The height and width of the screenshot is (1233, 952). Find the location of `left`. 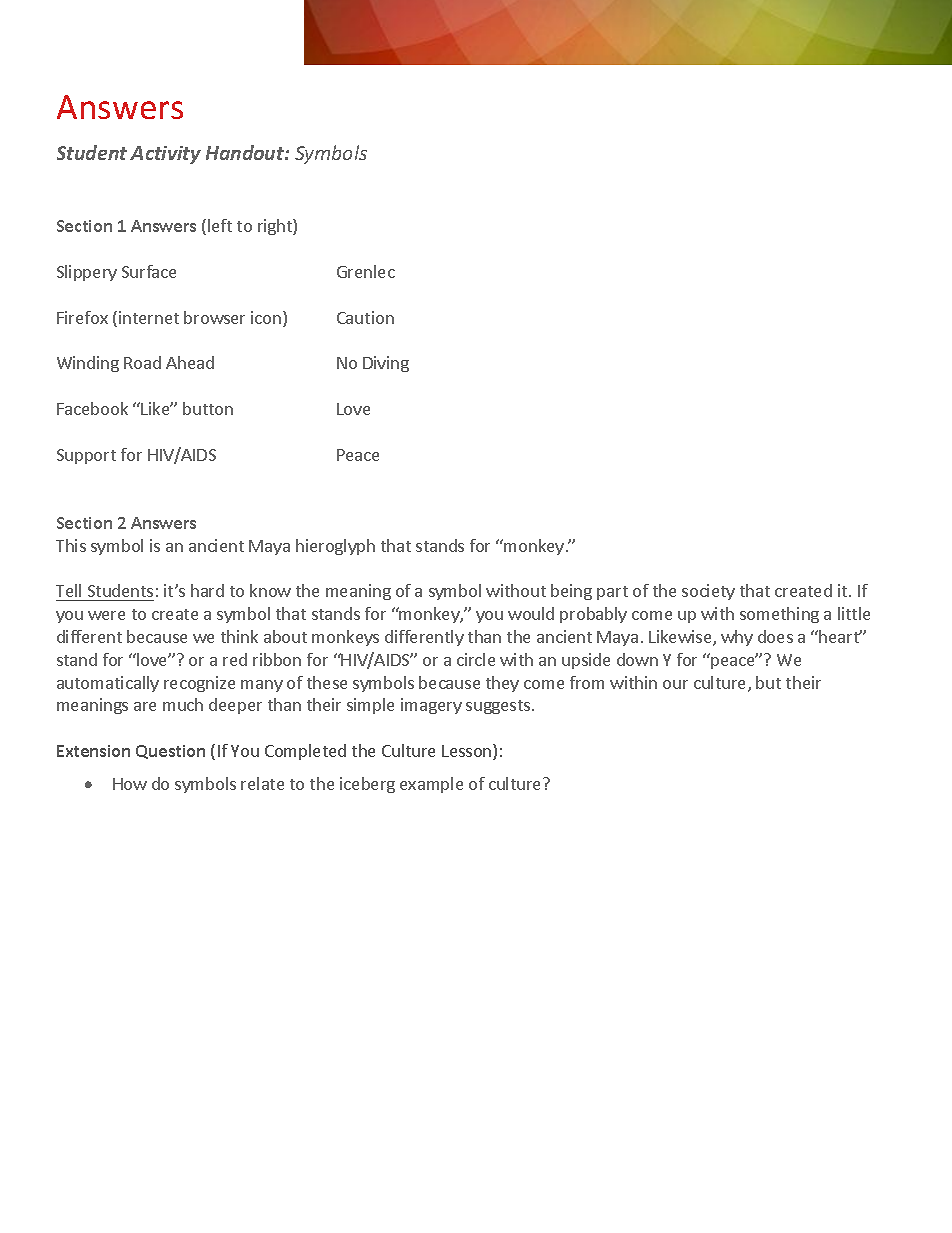

left is located at coordinates (220, 225).
